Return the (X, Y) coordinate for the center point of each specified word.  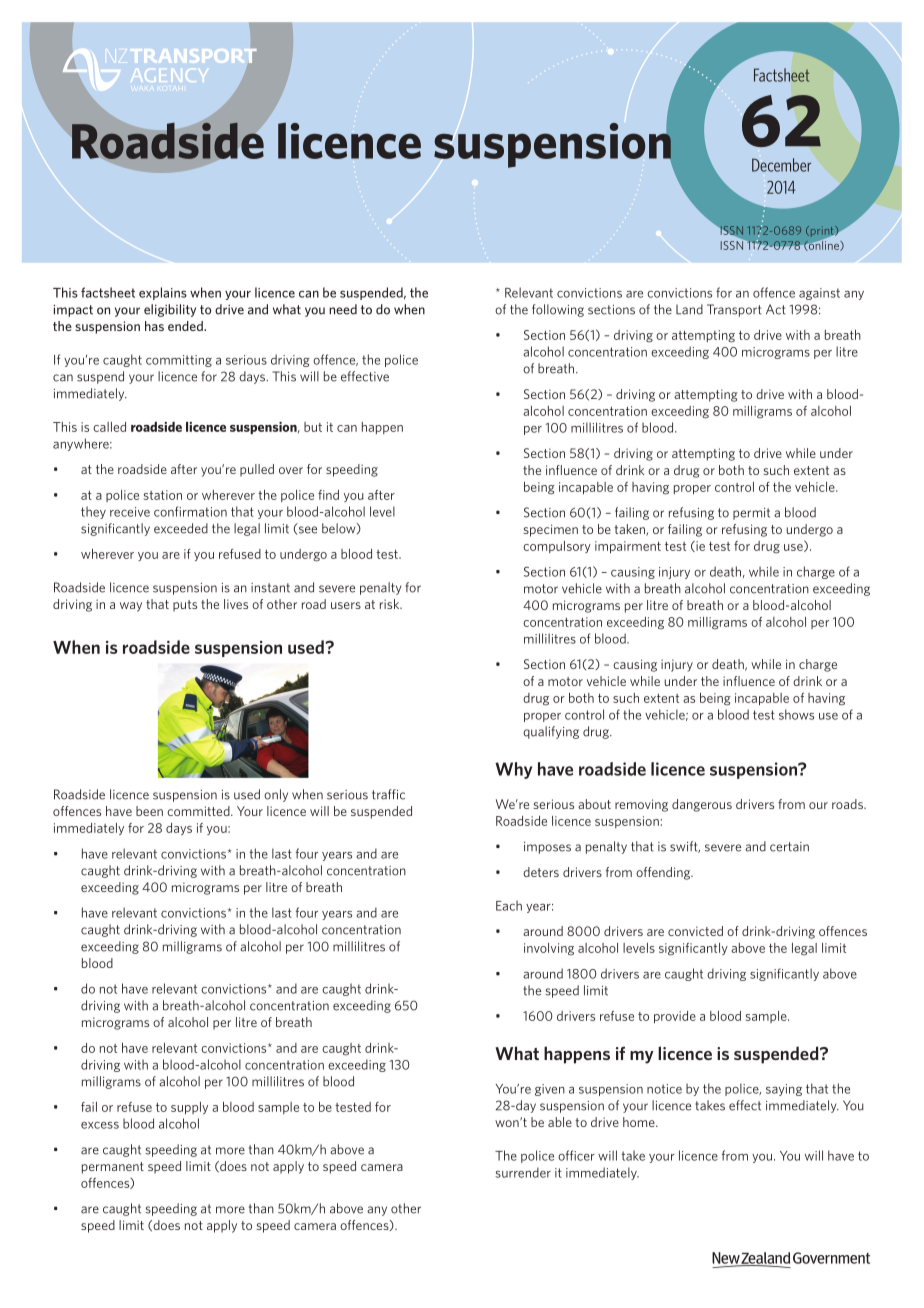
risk (391, 604)
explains (163, 293)
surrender (523, 1172)
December (781, 165)
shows (796, 714)
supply (189, 1108)
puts (185, 606)
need (343, 309)
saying (784, 1090)
